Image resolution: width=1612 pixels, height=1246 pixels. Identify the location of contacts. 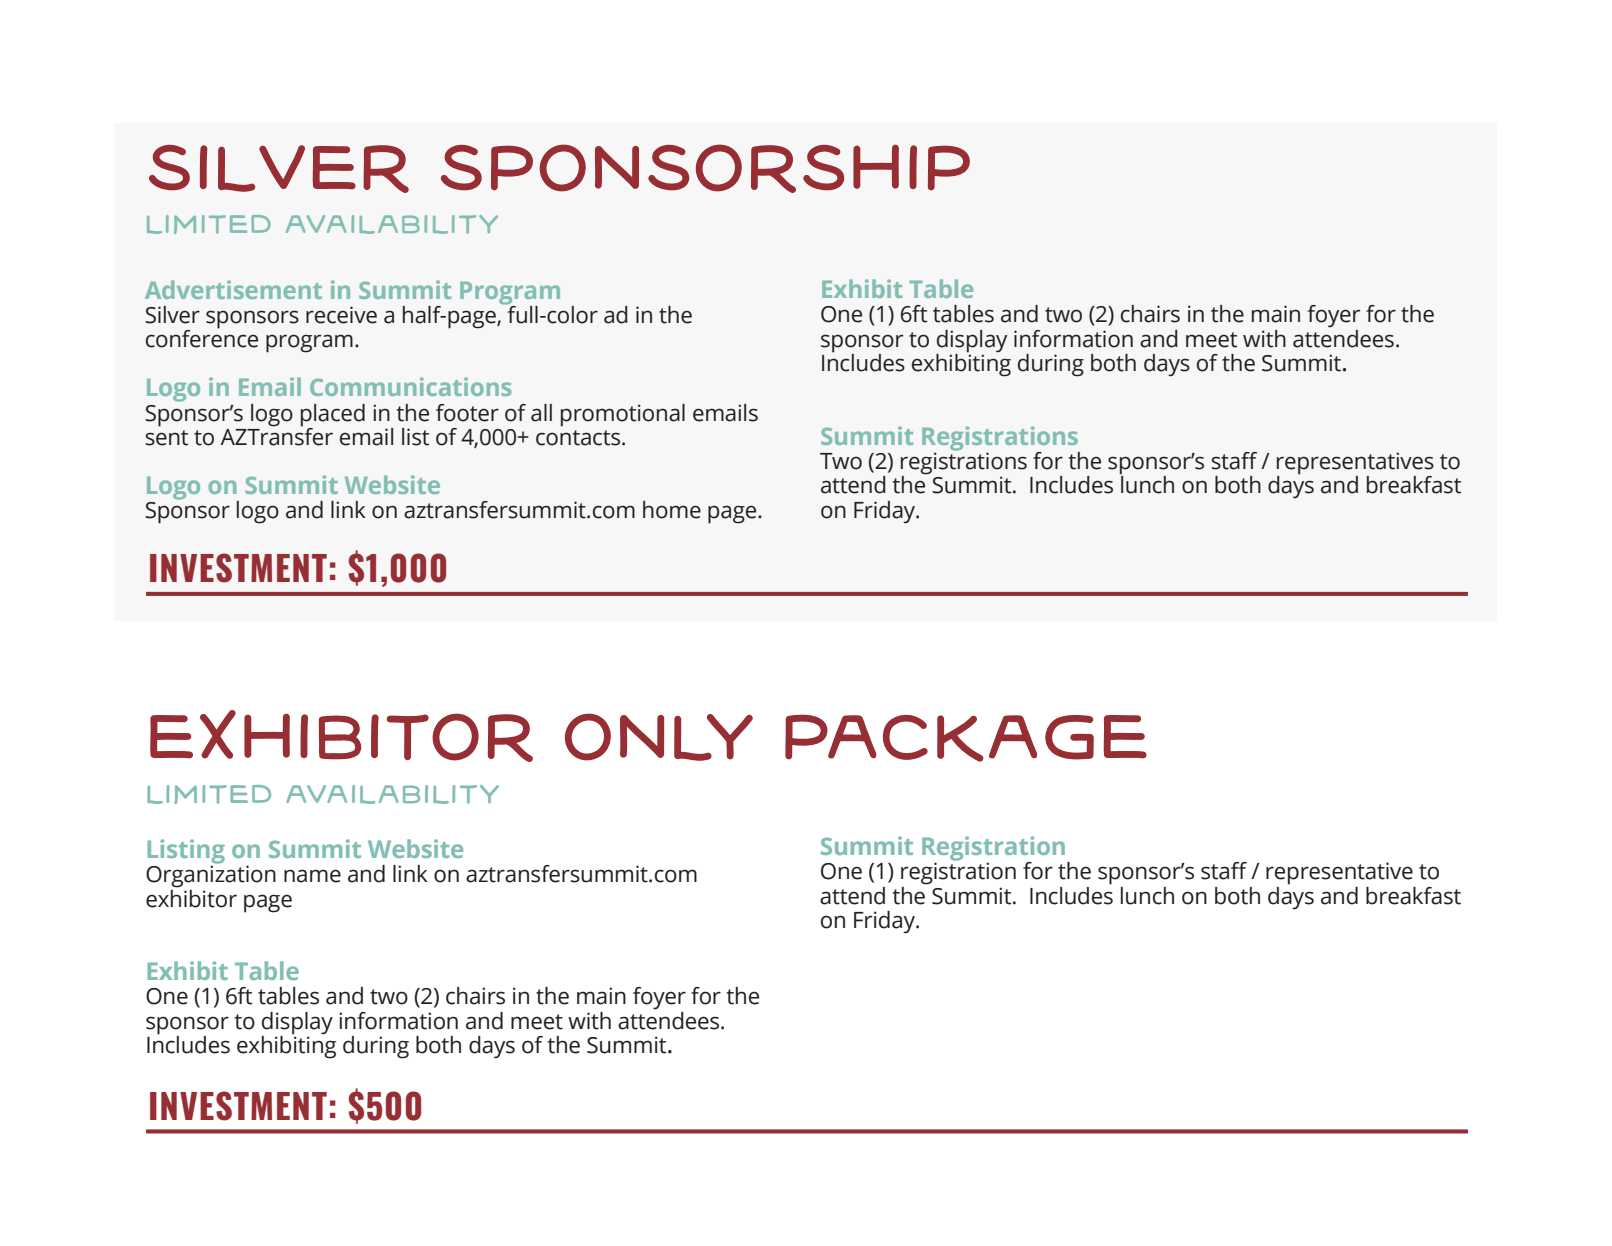
(579, 438).
